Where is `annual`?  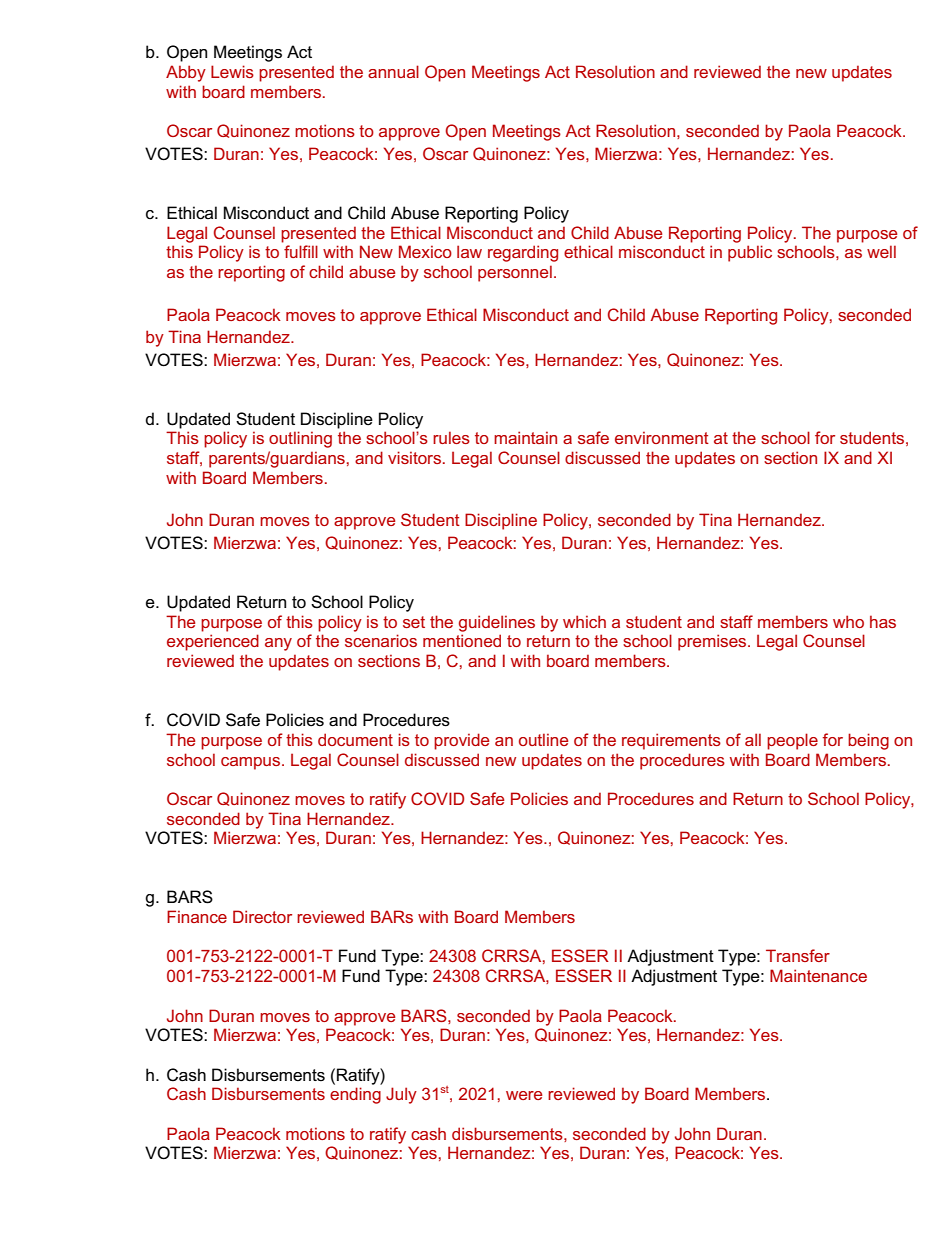 annual is located at coordinates (393, 71).
